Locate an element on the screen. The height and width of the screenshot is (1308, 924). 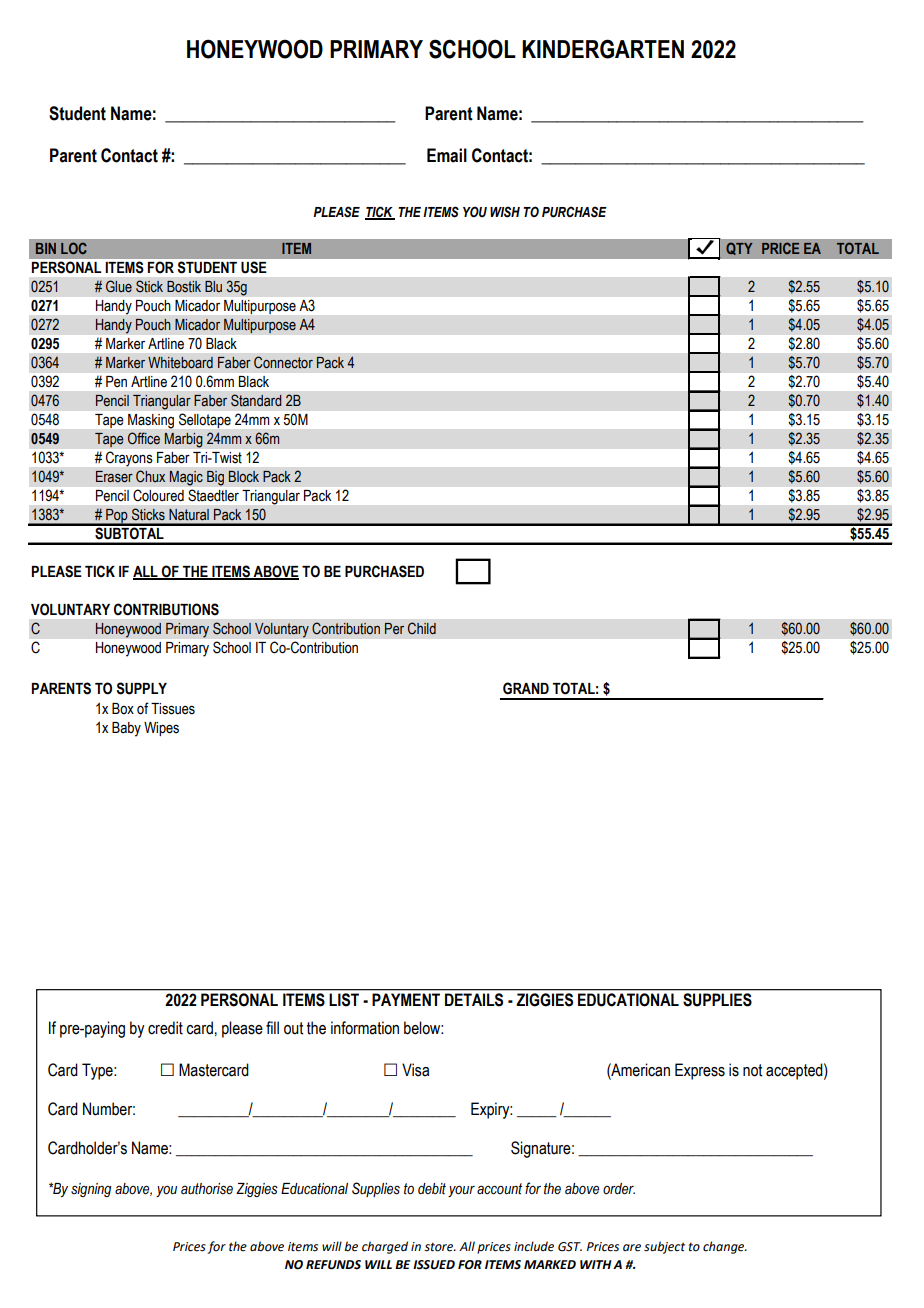
QTY is located at coordinates (739, 248).
